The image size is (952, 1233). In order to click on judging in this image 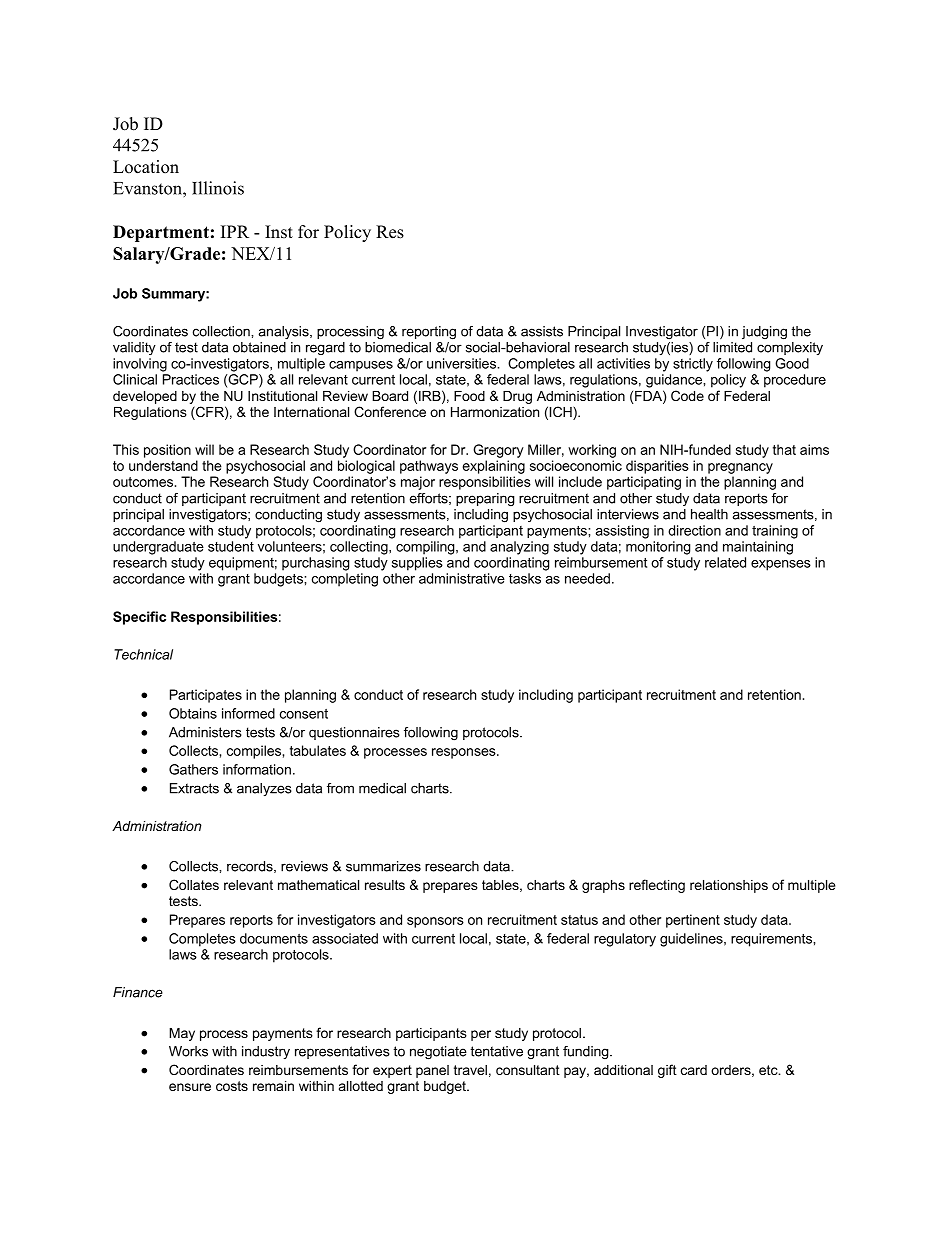, I will do `click(764, 333)`.
